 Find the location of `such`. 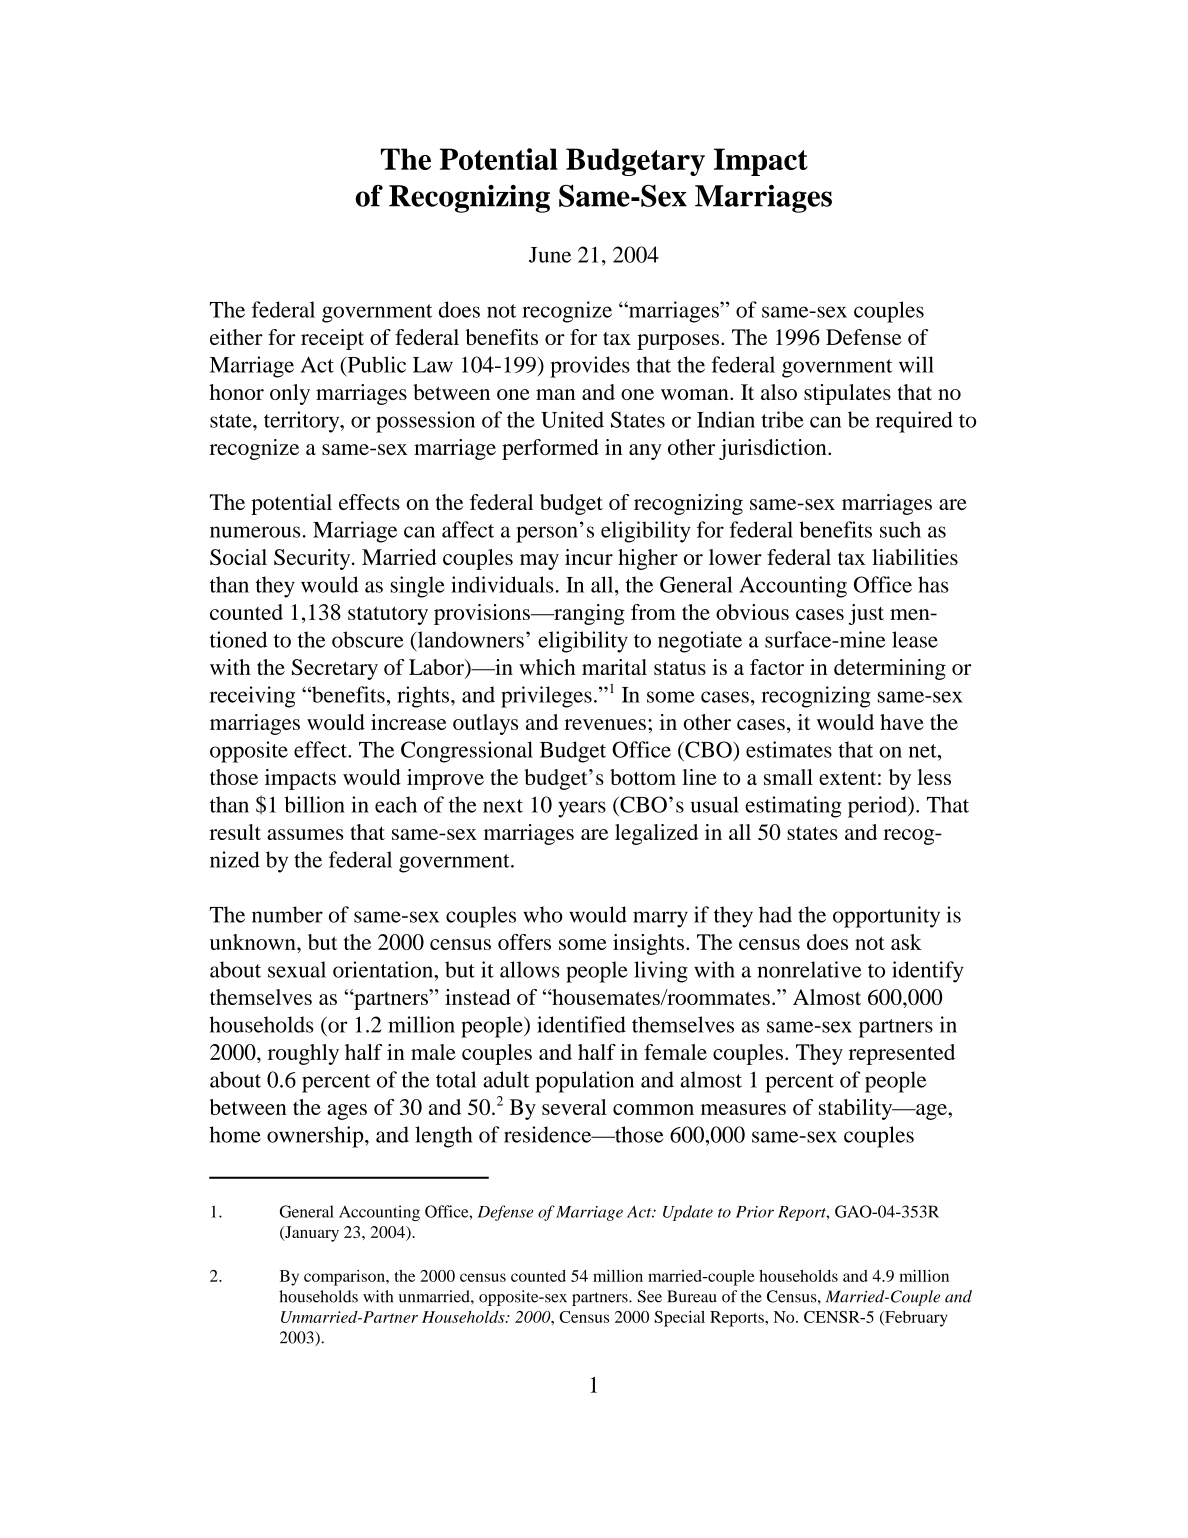

such is located at coordinates (900, 529).
